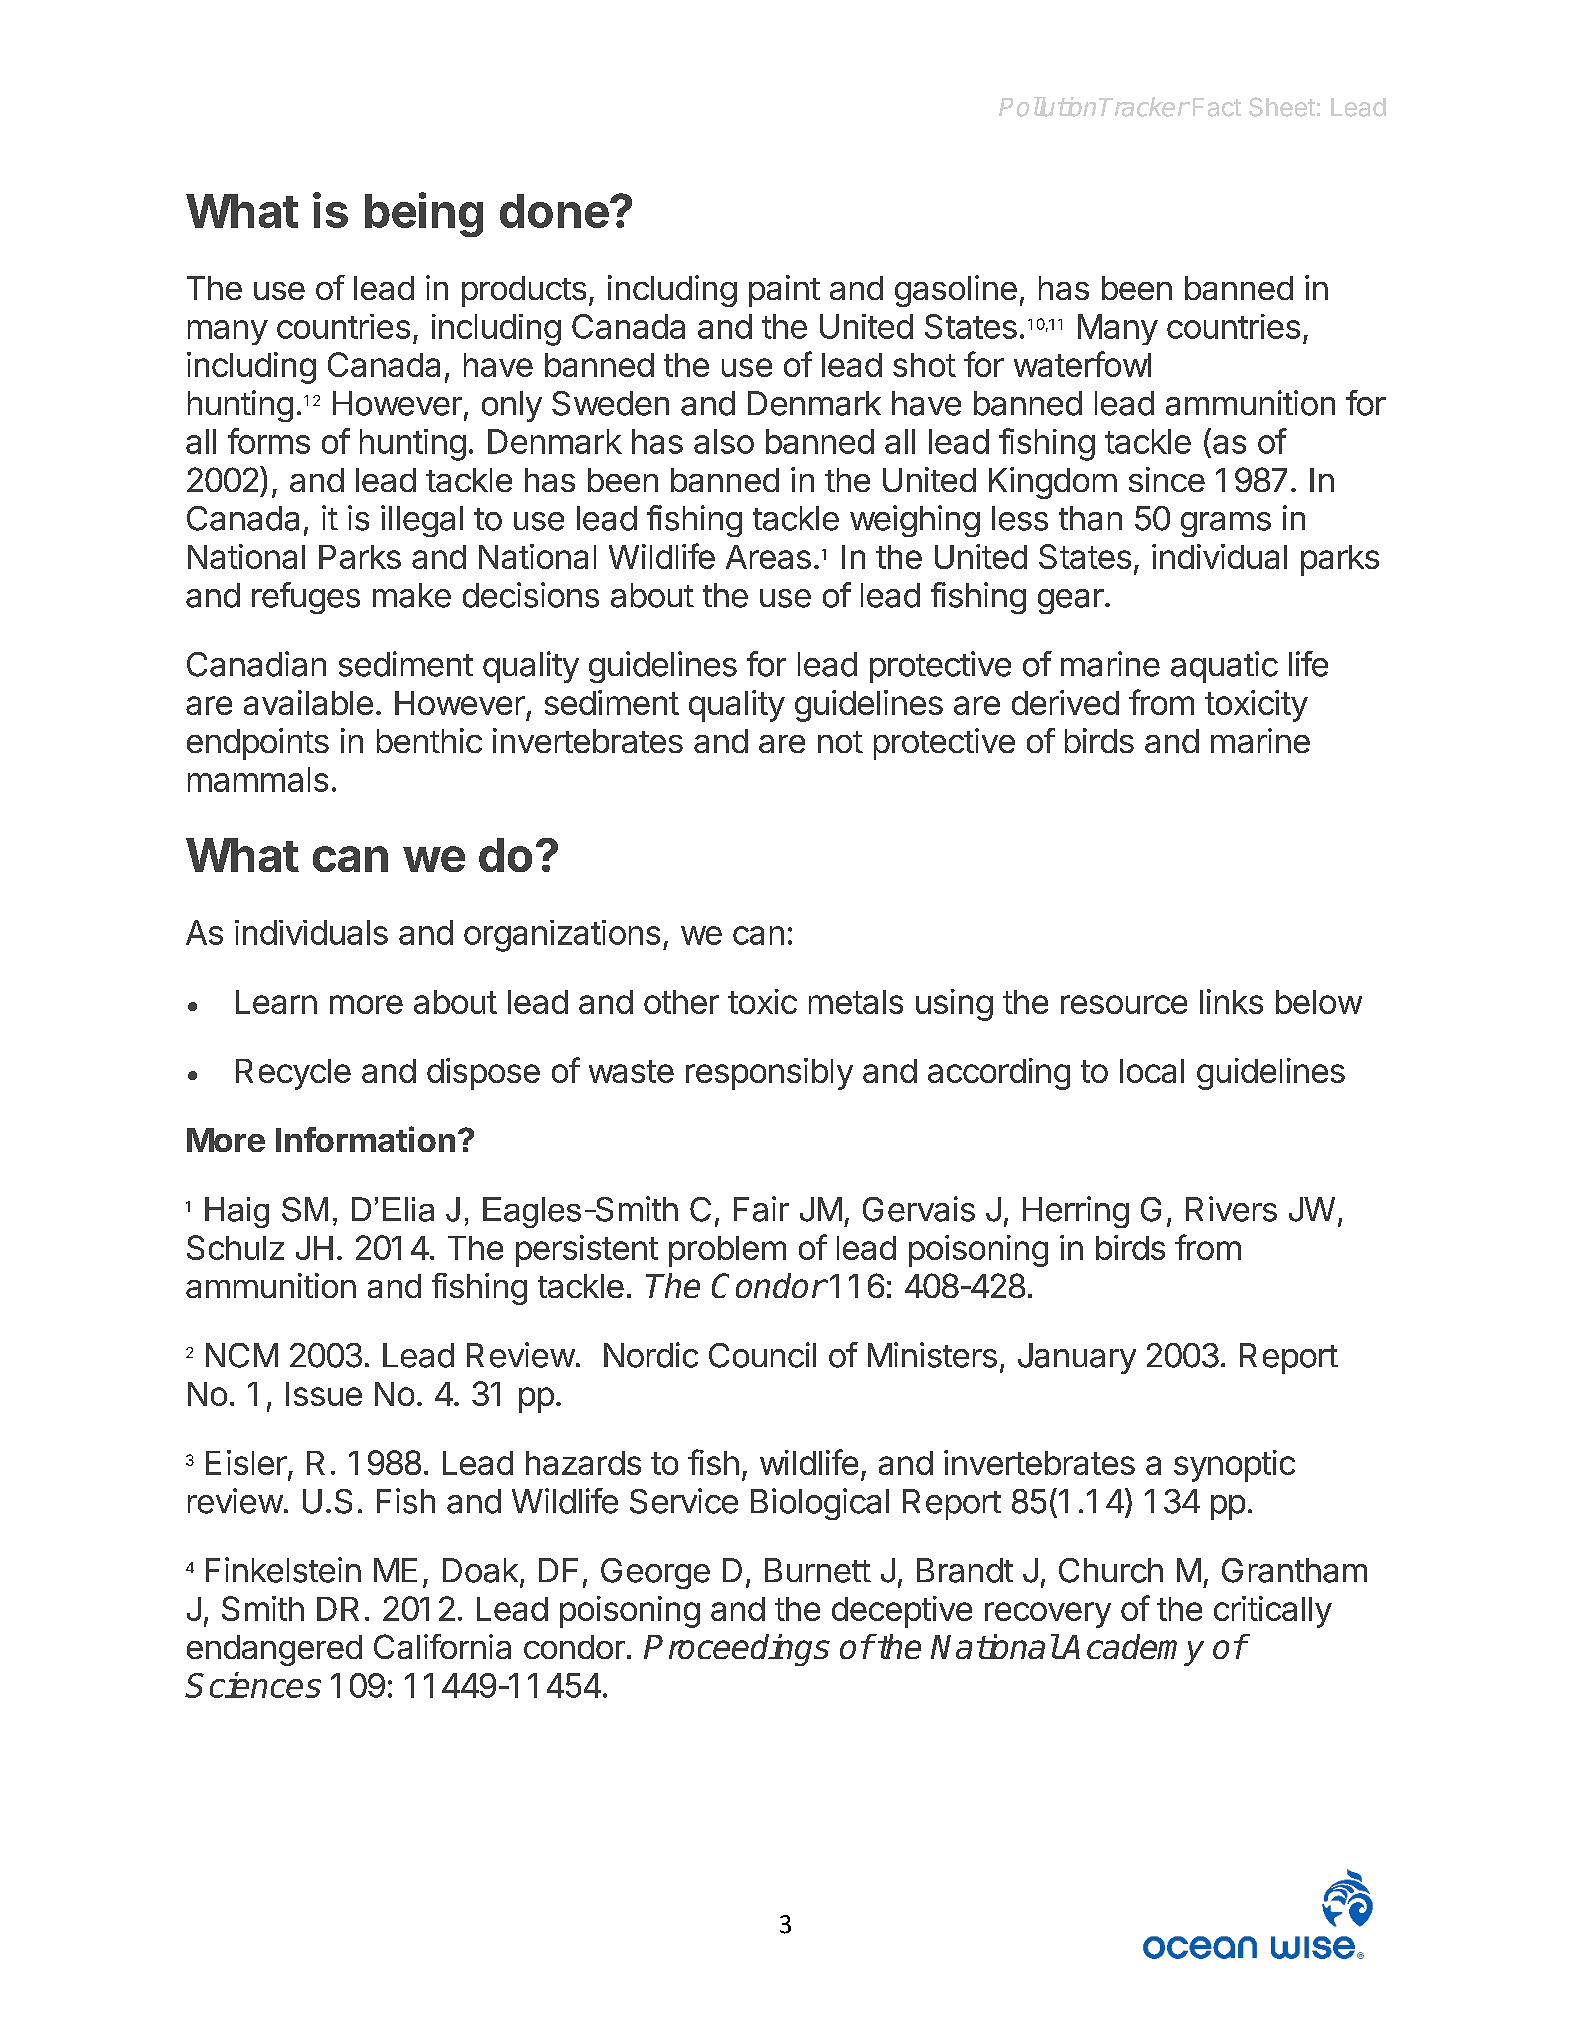 The height and width of the screenshot is (2033, 1571). I want to click on being, so click(424, 214).
